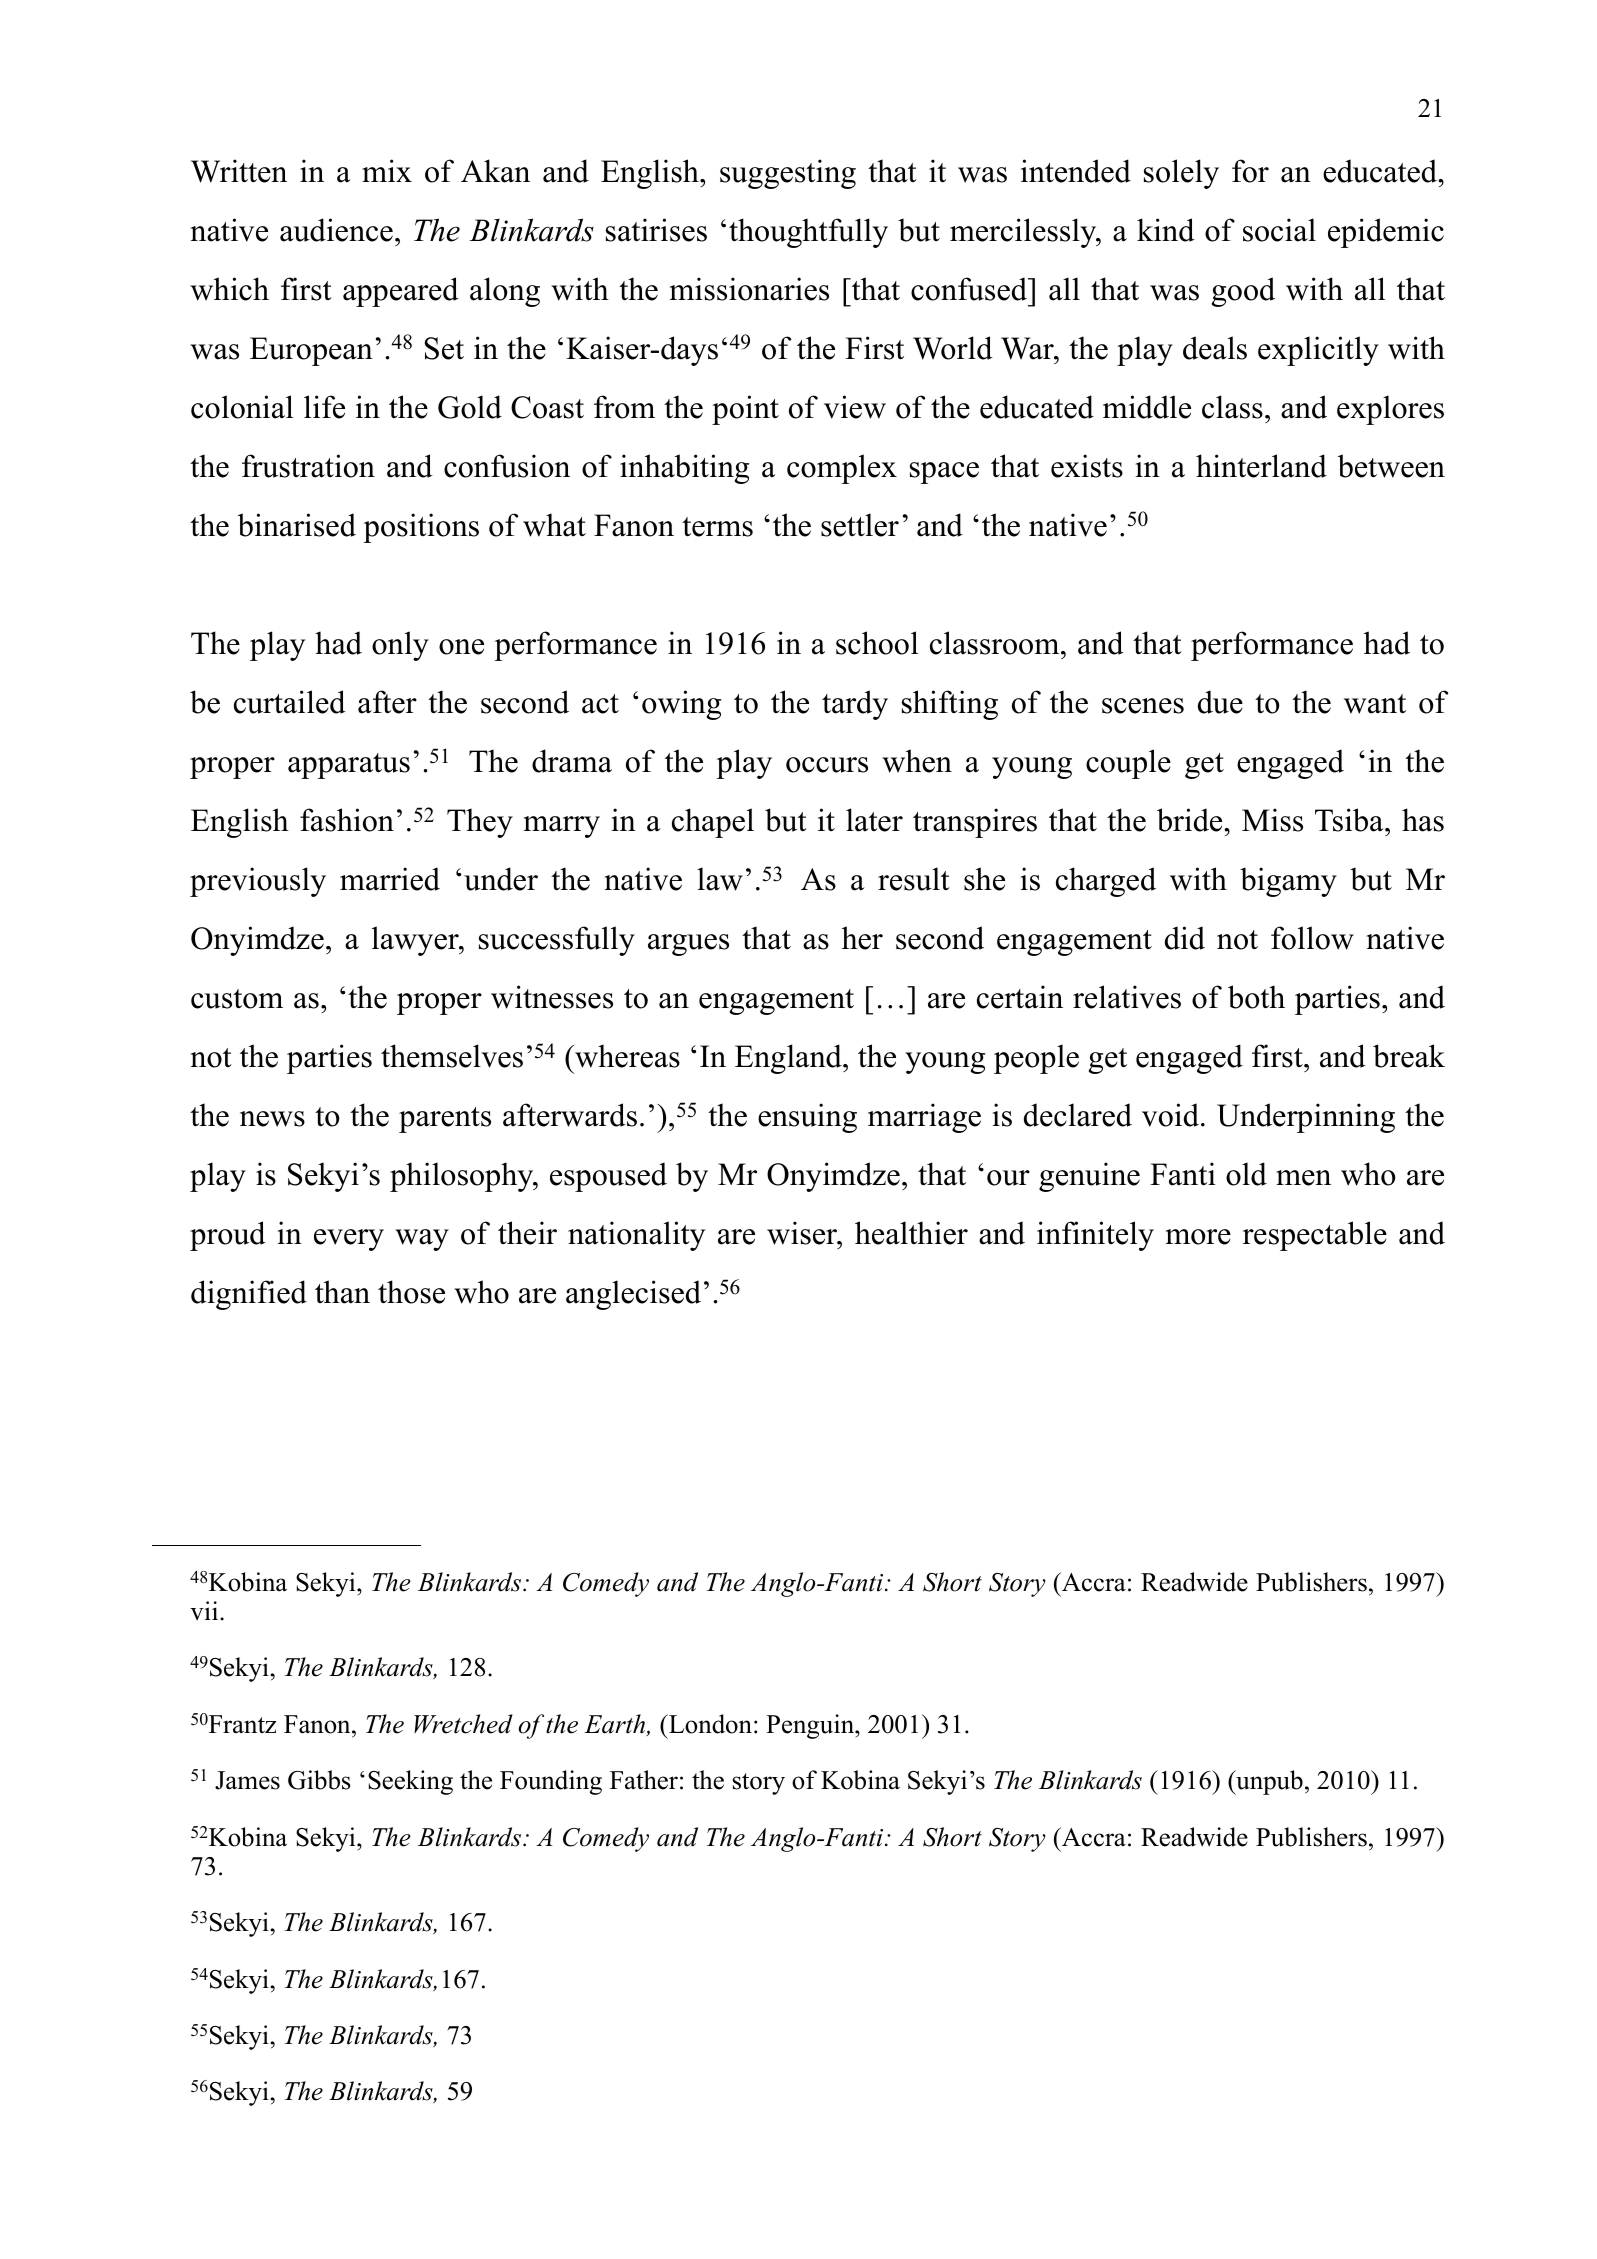 Image resolution: width=1597 pixels, height=2259 pixels. What do you see at coordinates (336, 230) in the screenshot?
I see `audience` at bounding box center [336, 230].
